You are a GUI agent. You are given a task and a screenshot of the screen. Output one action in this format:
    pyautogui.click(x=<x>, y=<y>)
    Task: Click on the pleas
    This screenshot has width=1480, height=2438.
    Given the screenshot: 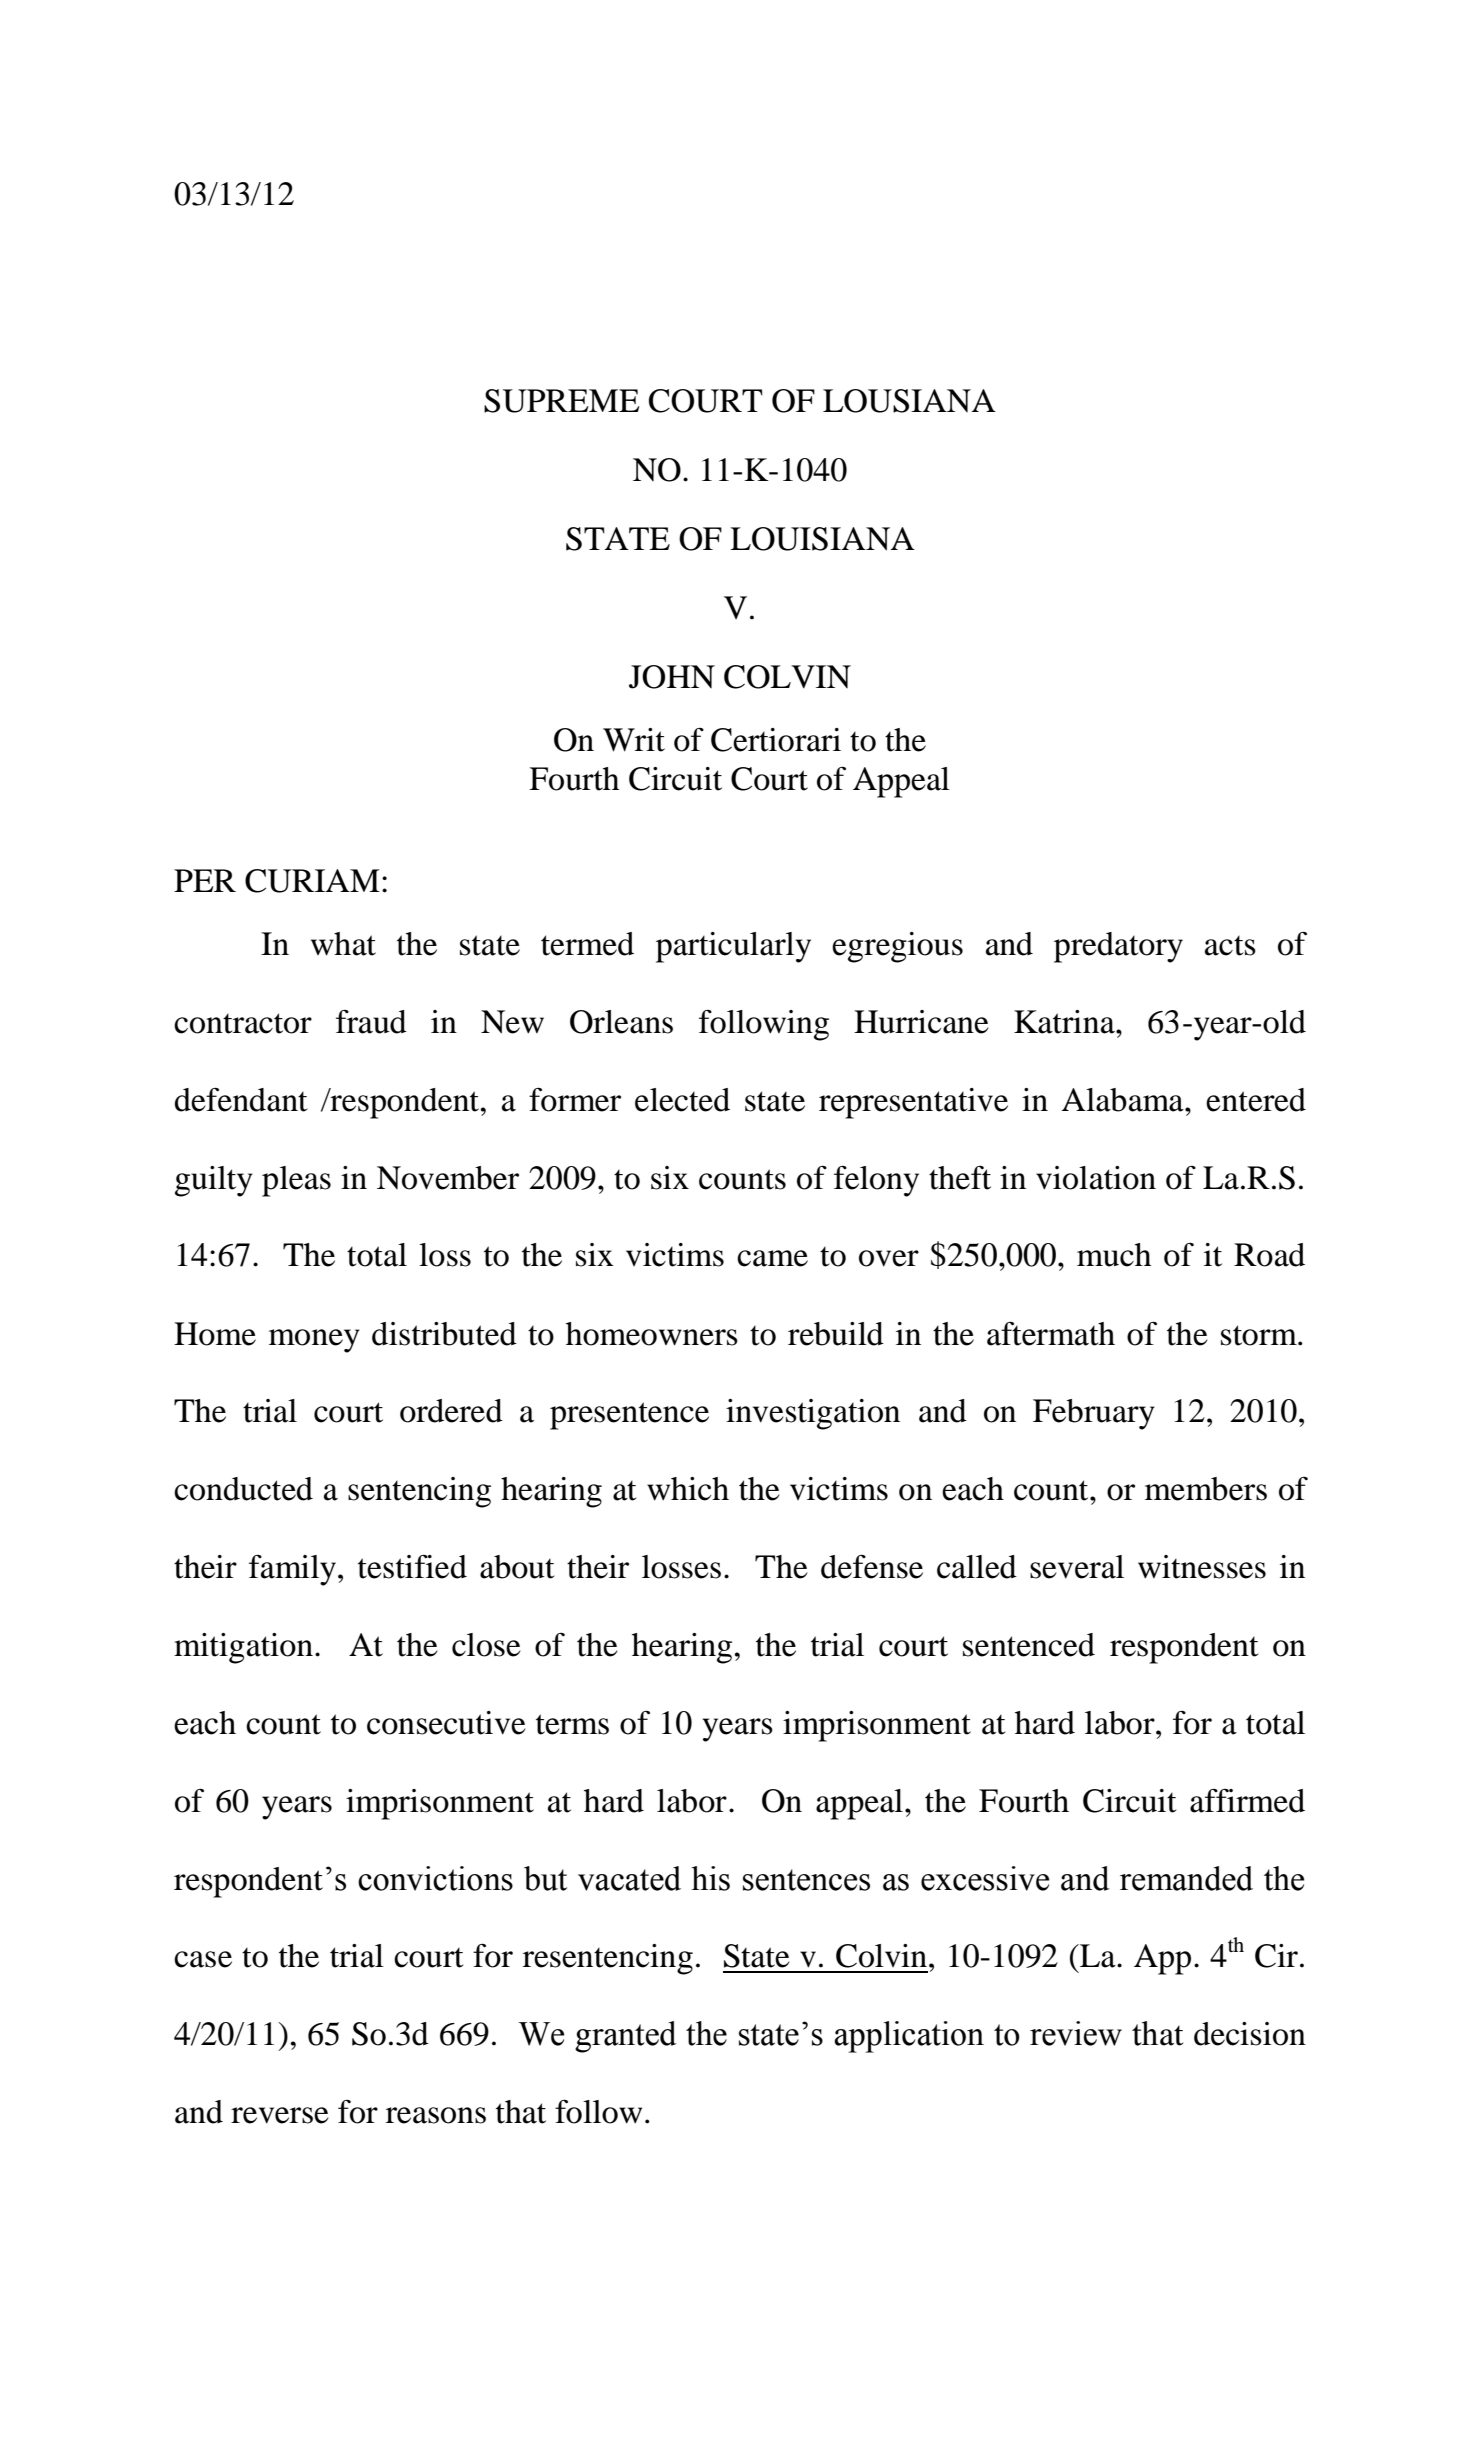 What is the action you would take?
    pyautogui.click(x=296, y=1181)
